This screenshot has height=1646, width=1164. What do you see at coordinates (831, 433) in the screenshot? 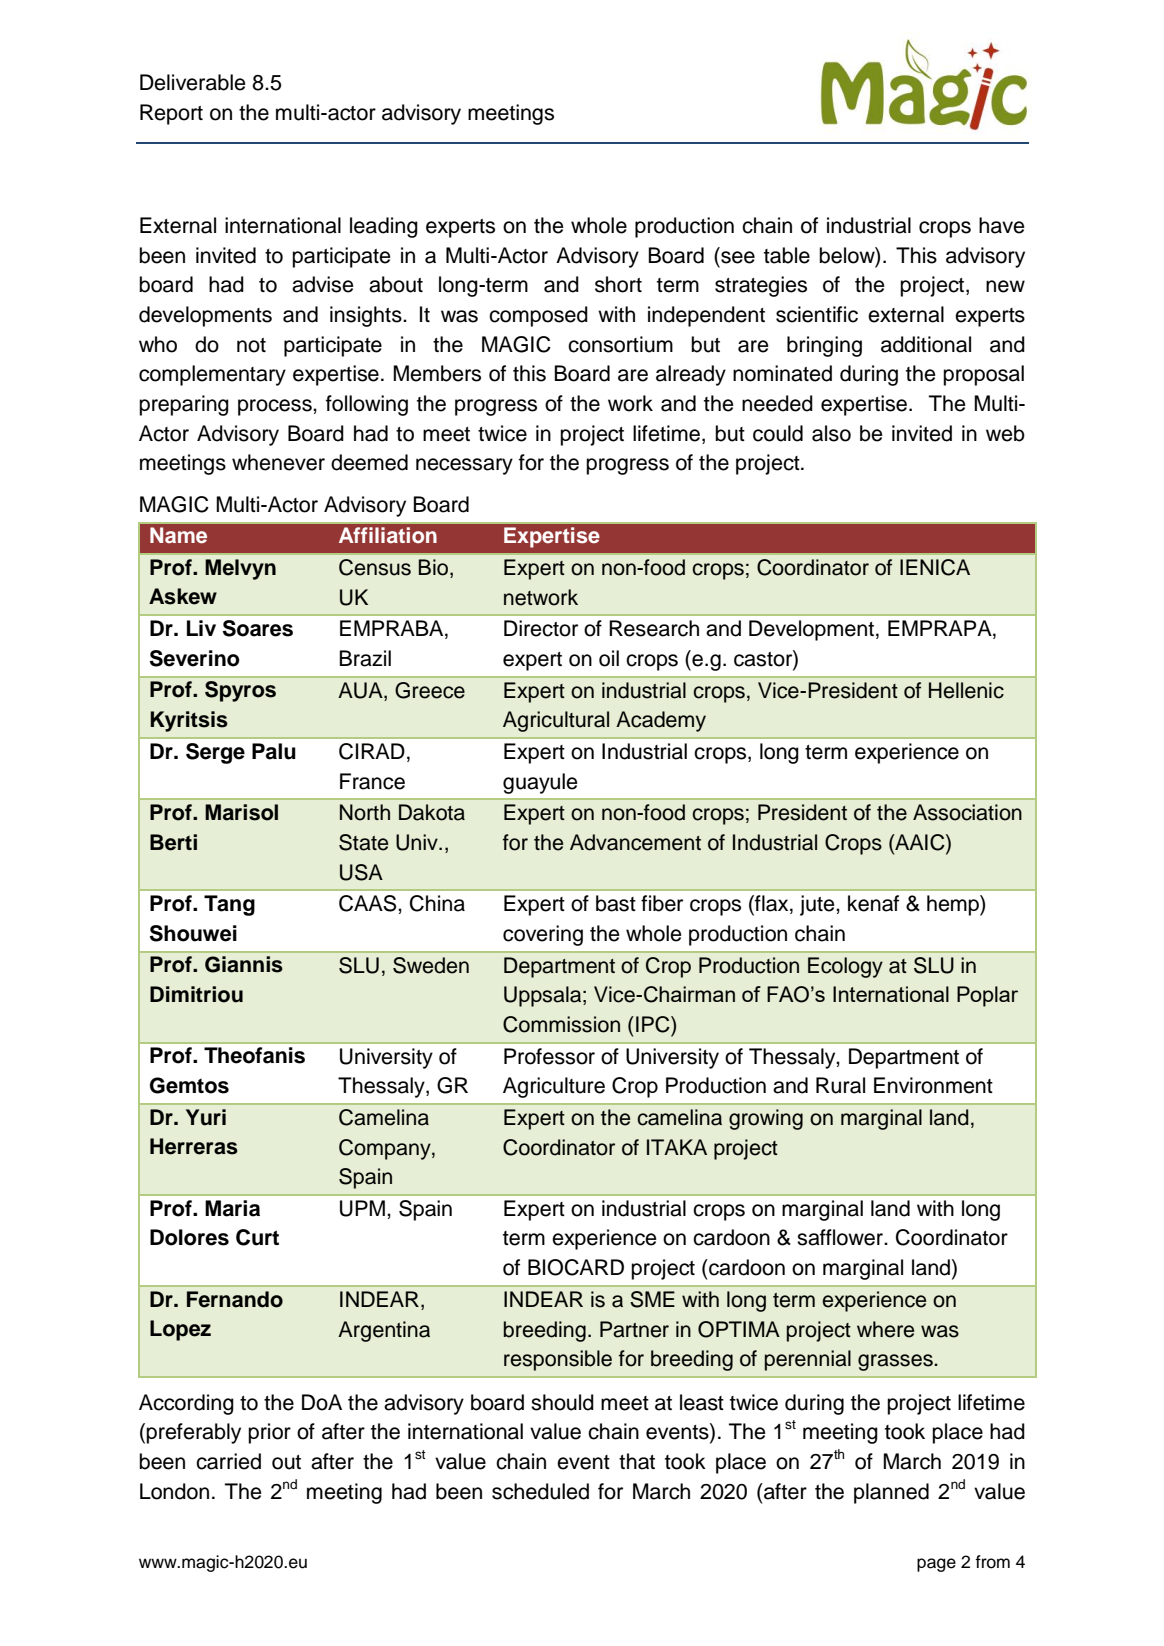
I see `also` at bounding box center [831, 433].
